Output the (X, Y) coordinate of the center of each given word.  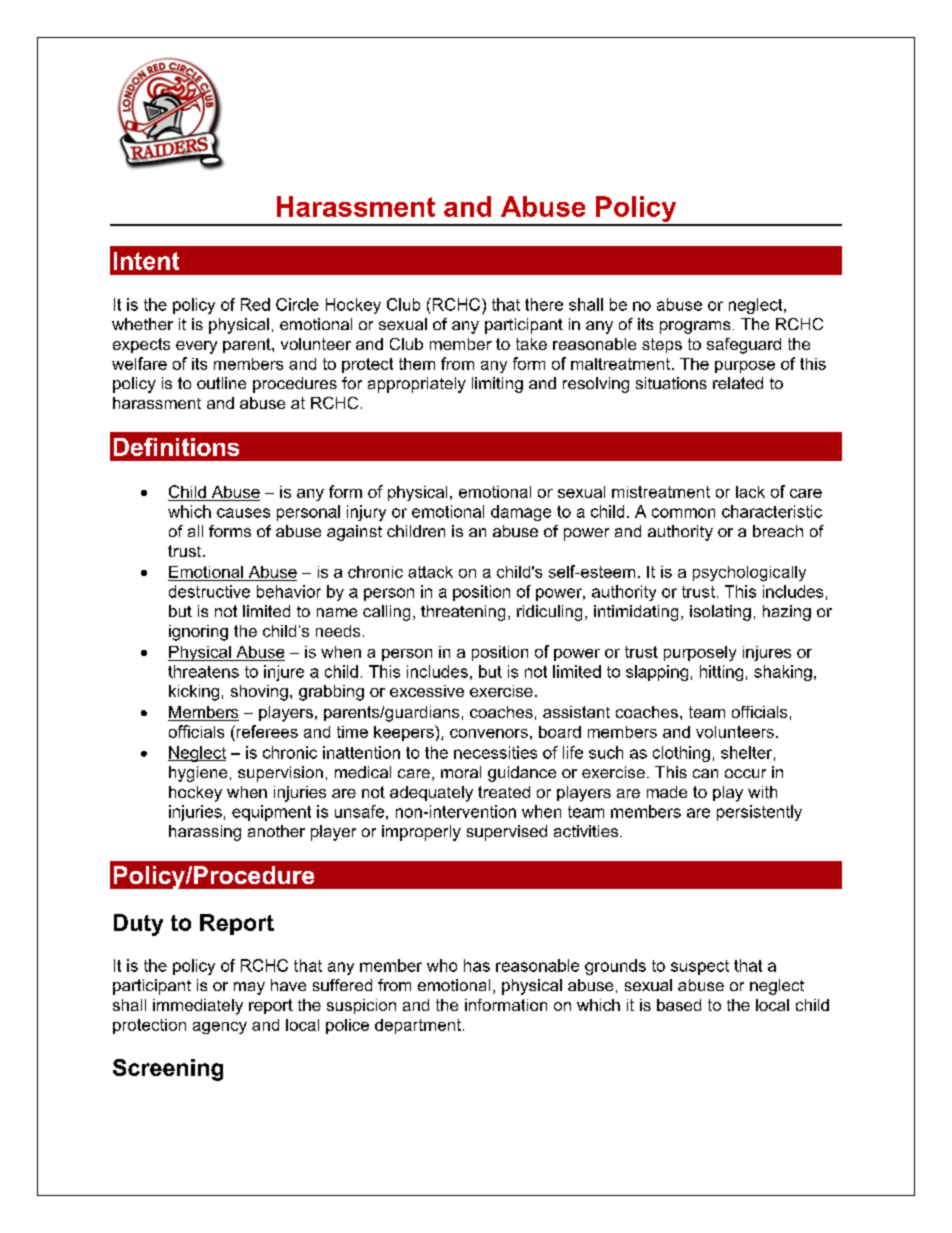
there (544, 304)
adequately (431, 794)
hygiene (198, 774)
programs (695, 327)
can (705, 773)
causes (243, 513)
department (418, 1026)
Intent (146, 261)
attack (430, 572)
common (683, 513)
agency (220, 1028)
